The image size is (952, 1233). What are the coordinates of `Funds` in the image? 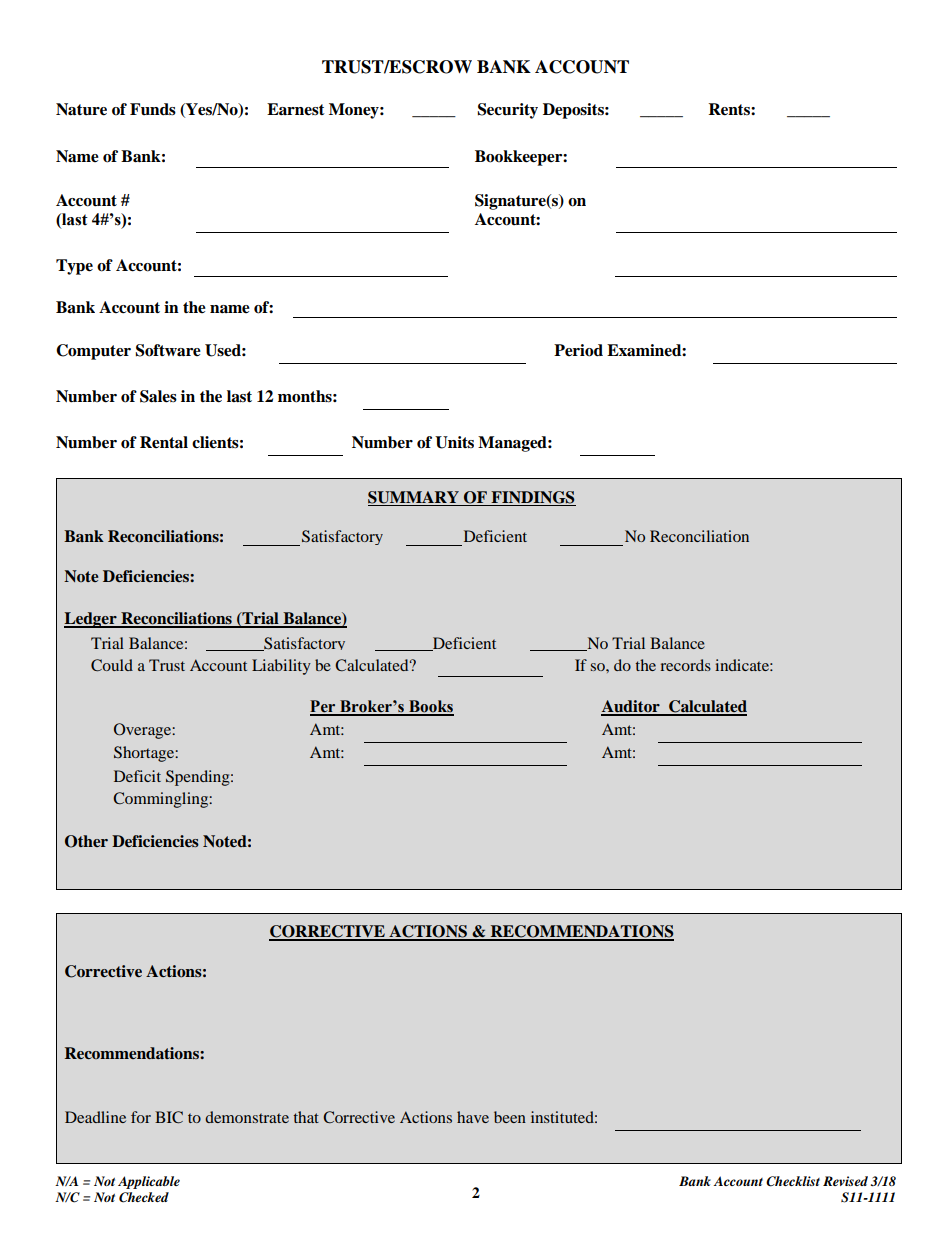 It's located at (153, 109).
